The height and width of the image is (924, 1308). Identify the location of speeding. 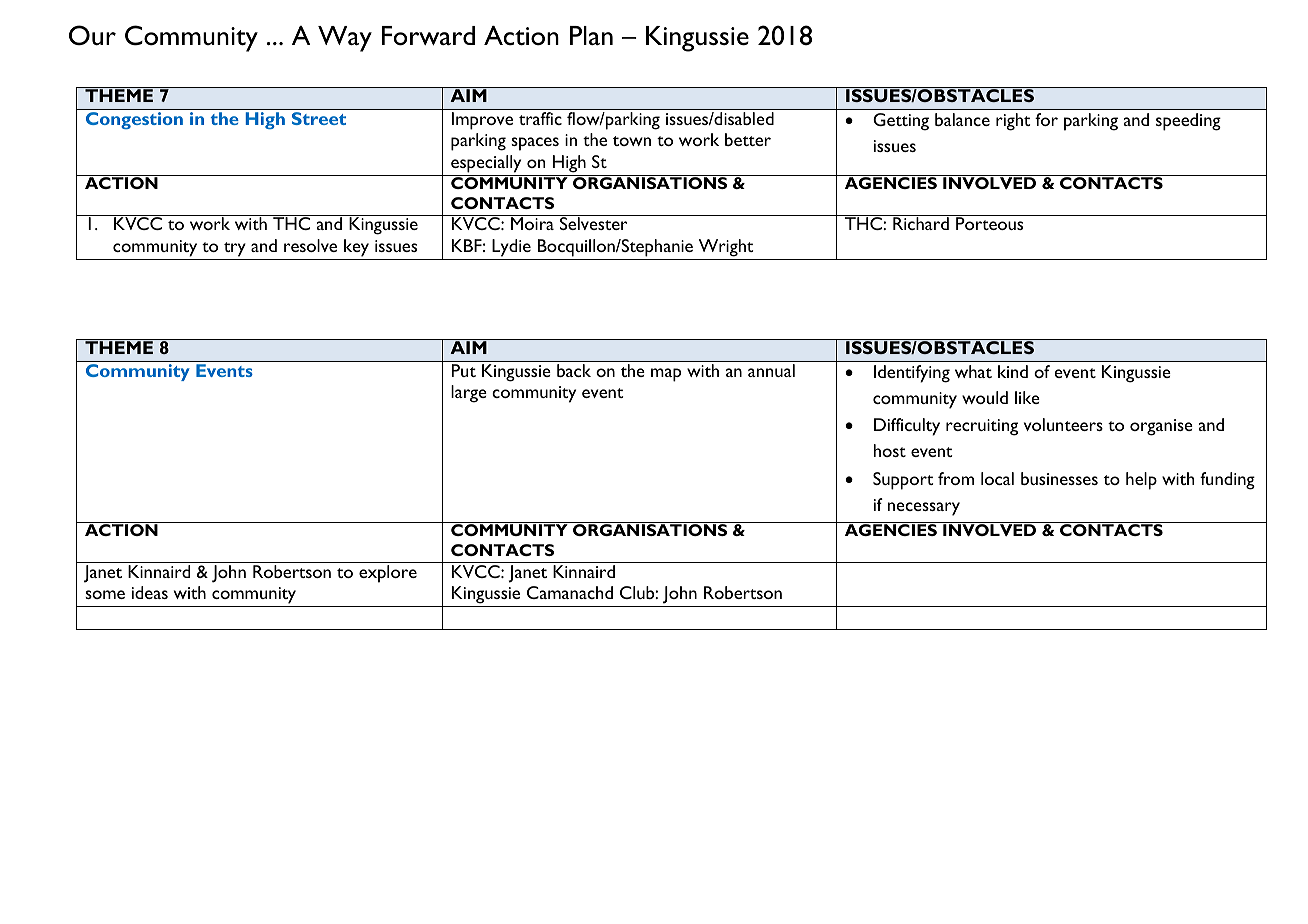
(1188, 122).
